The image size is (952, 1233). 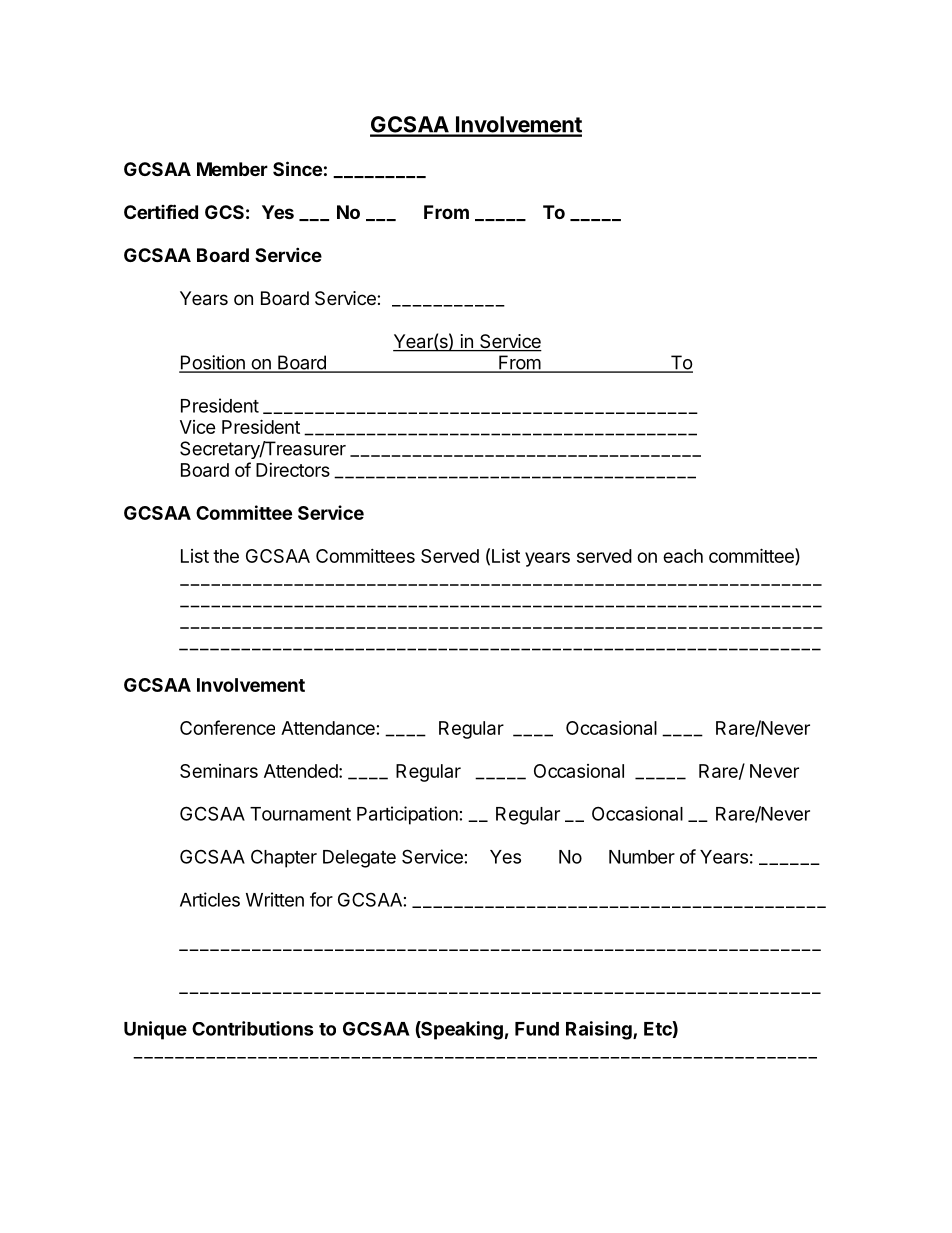 What do you see at coordinates (232, 169) in the screenshot?
I see `Member` at bounding box center [232, 169].
